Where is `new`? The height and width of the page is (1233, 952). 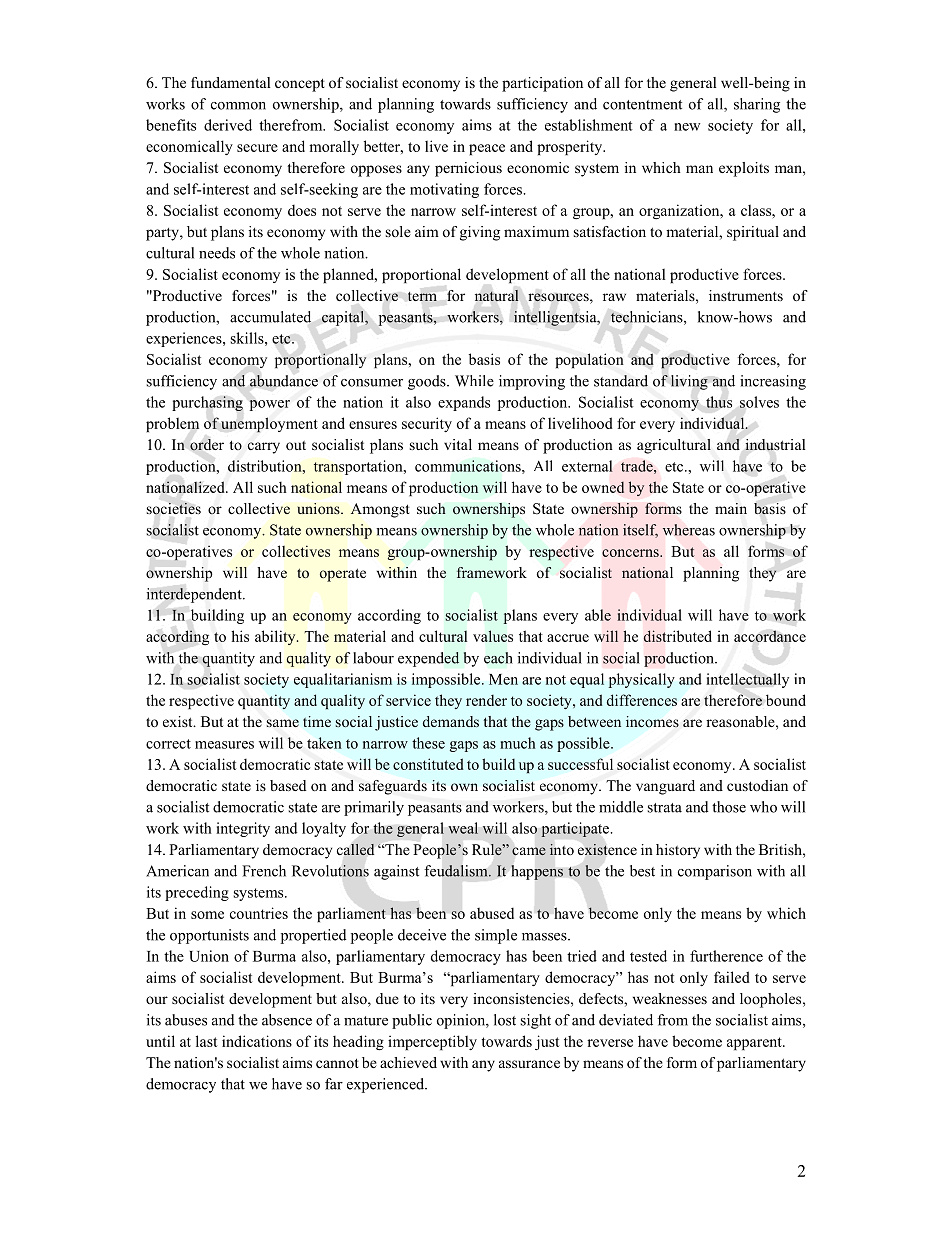 new is located at coordinates (687, 127).
